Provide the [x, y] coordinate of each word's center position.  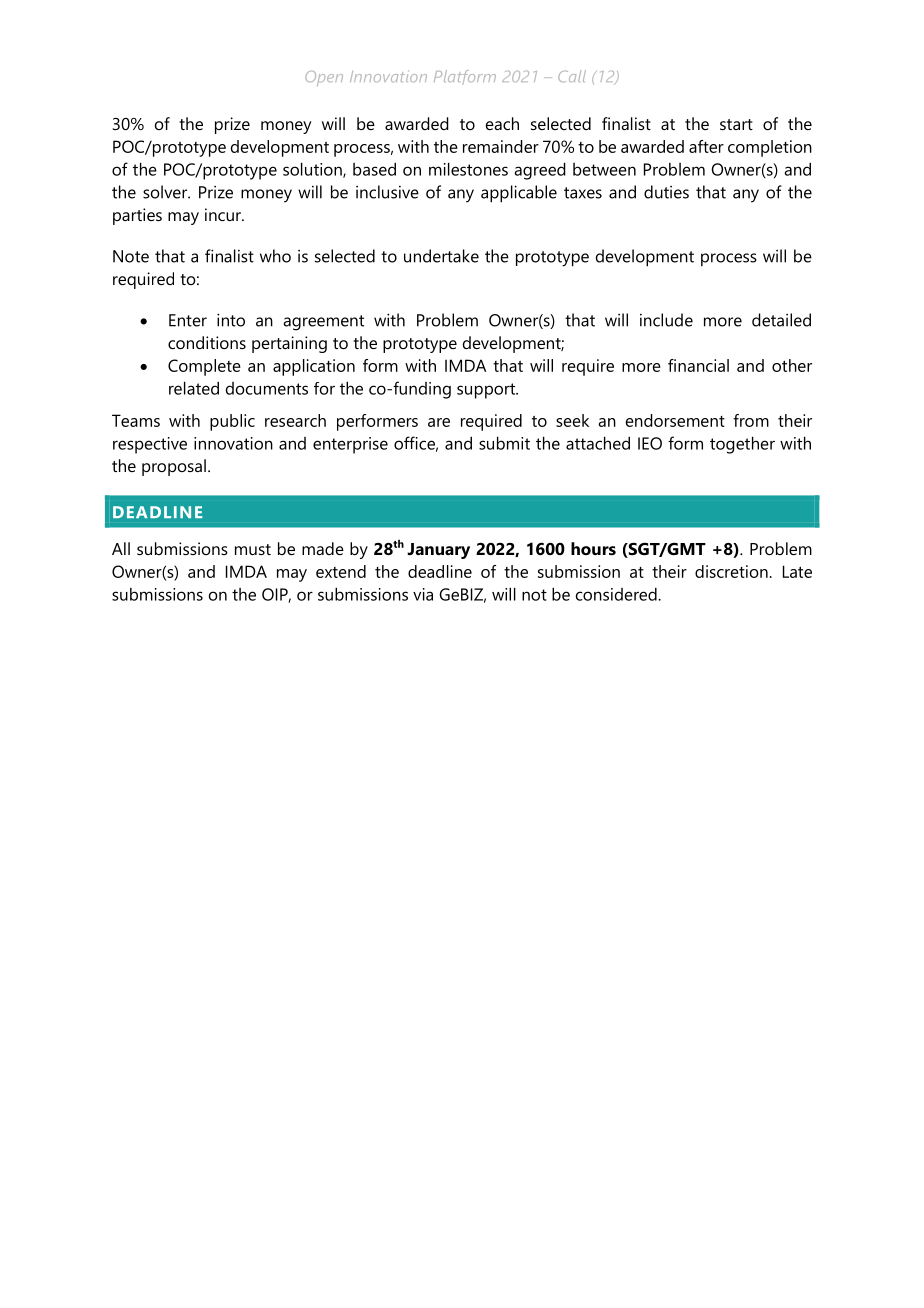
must [253, 549]
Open [324, 78]
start [736, 124]
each [502, 123]
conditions [207, 342]
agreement [324, 323]
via [423, 594]
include [666, 320]
